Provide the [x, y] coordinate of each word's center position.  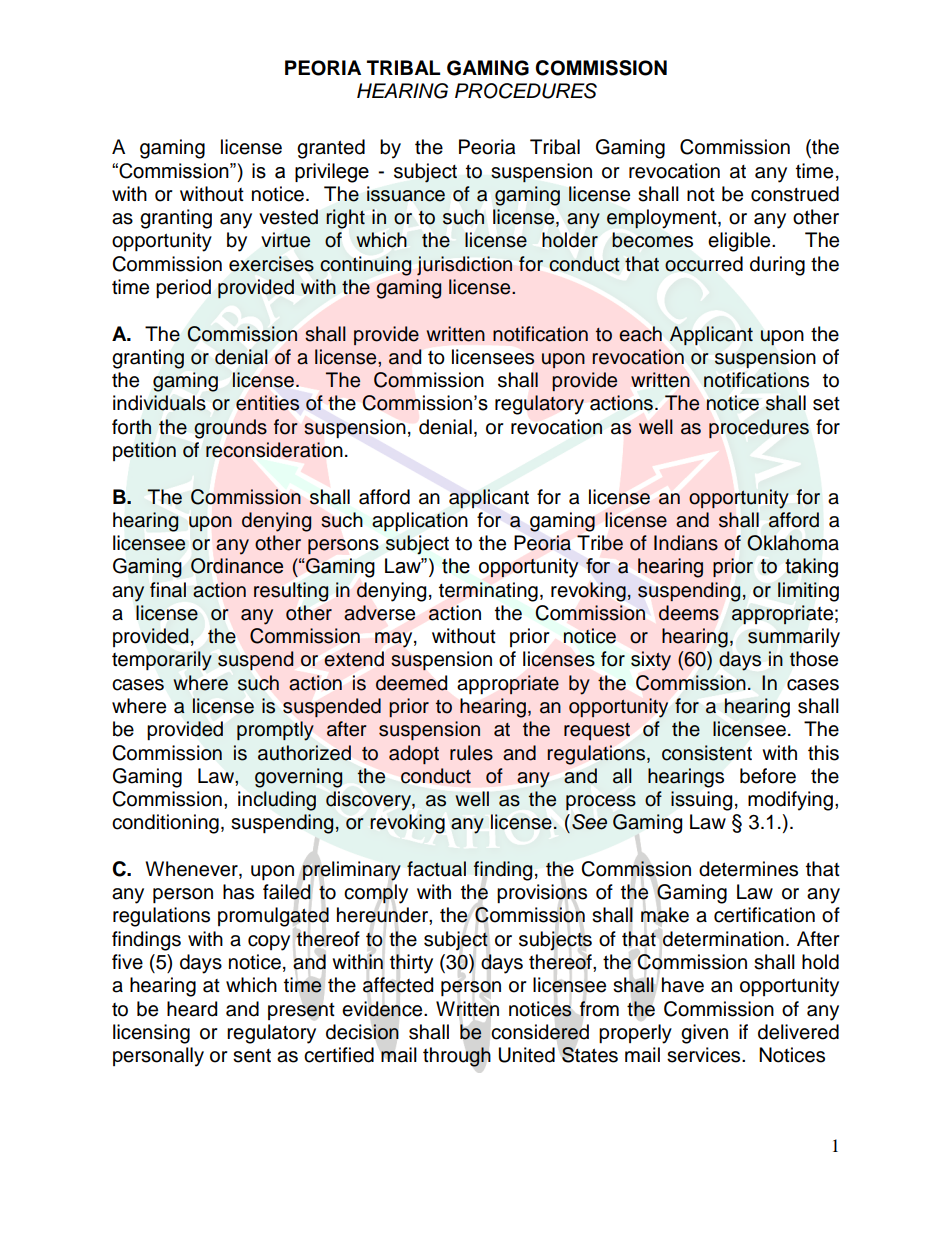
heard [192, 1009]
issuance [406, 194]
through [457, 1057]
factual [436, 869]
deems [689, 613]
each [640, 334]
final [168, 590]
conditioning [165, 824]
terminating [488, 592]
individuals [159, 403]
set [826, 404]
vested [288, 217]
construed [795, 194]
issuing [701, 801]
